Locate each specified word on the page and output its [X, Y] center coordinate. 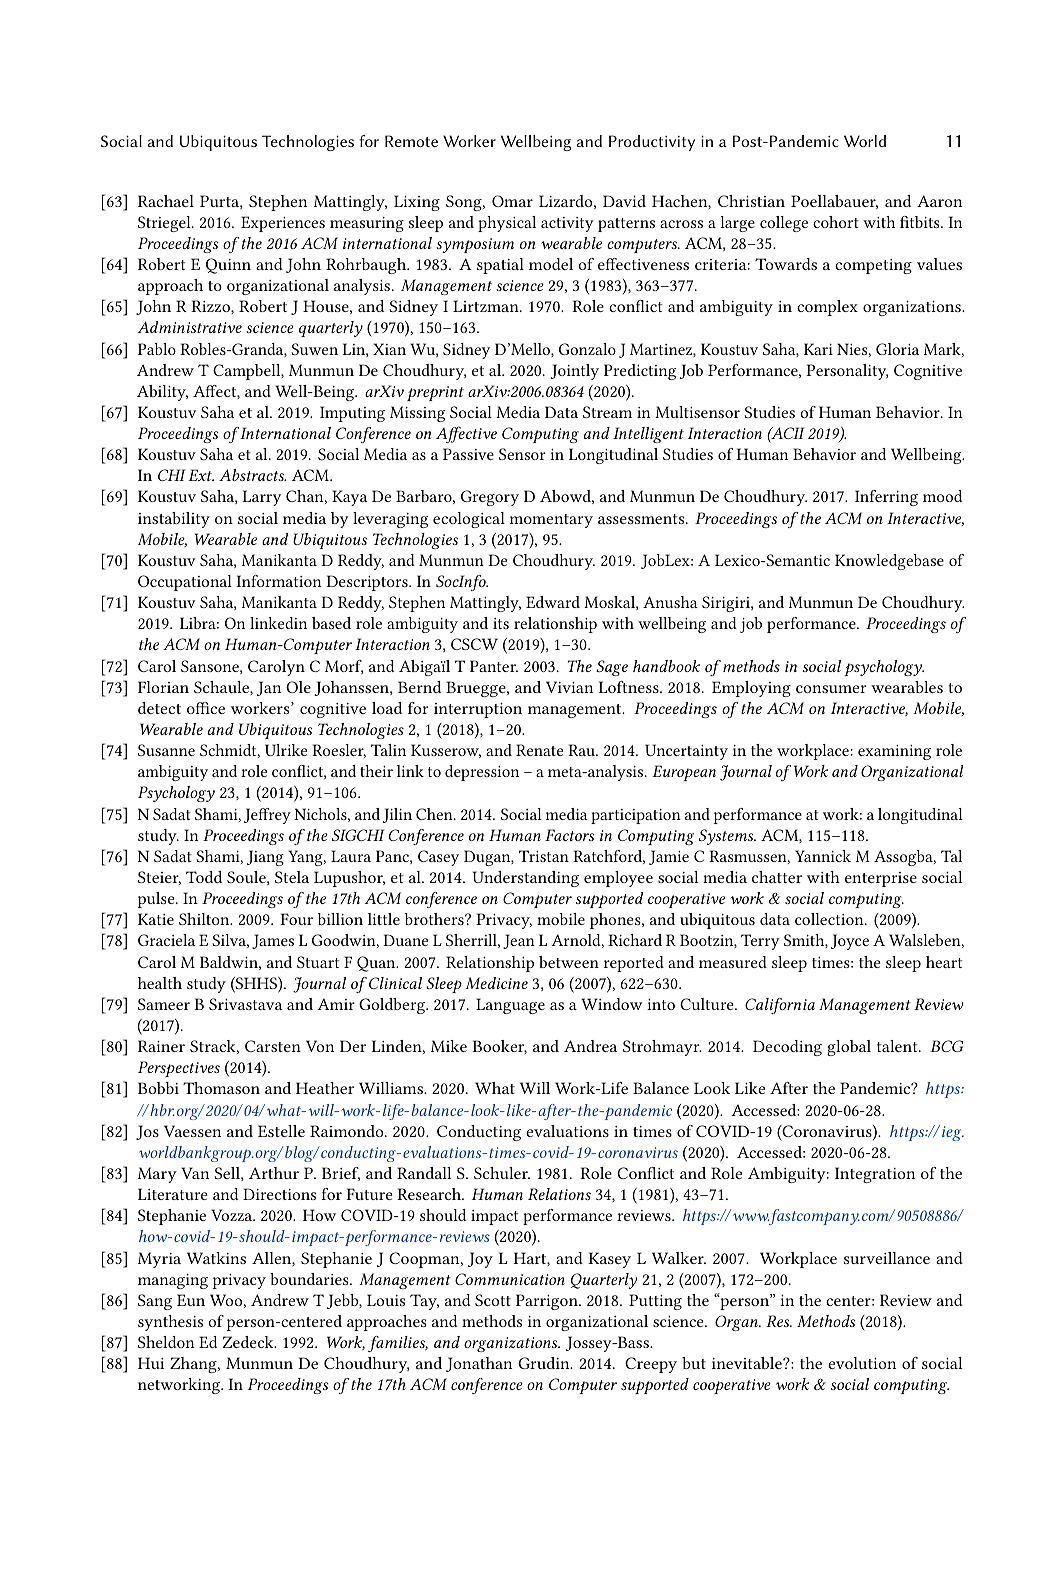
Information [279, 581]
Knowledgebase [889, 562]
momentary [551, 521]
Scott [493, 1300]
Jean [519, 941]
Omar [512, 201]
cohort [836, 222]
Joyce [850, 942]
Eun [191, 1300]
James [273, 941]
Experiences [283, 224]
